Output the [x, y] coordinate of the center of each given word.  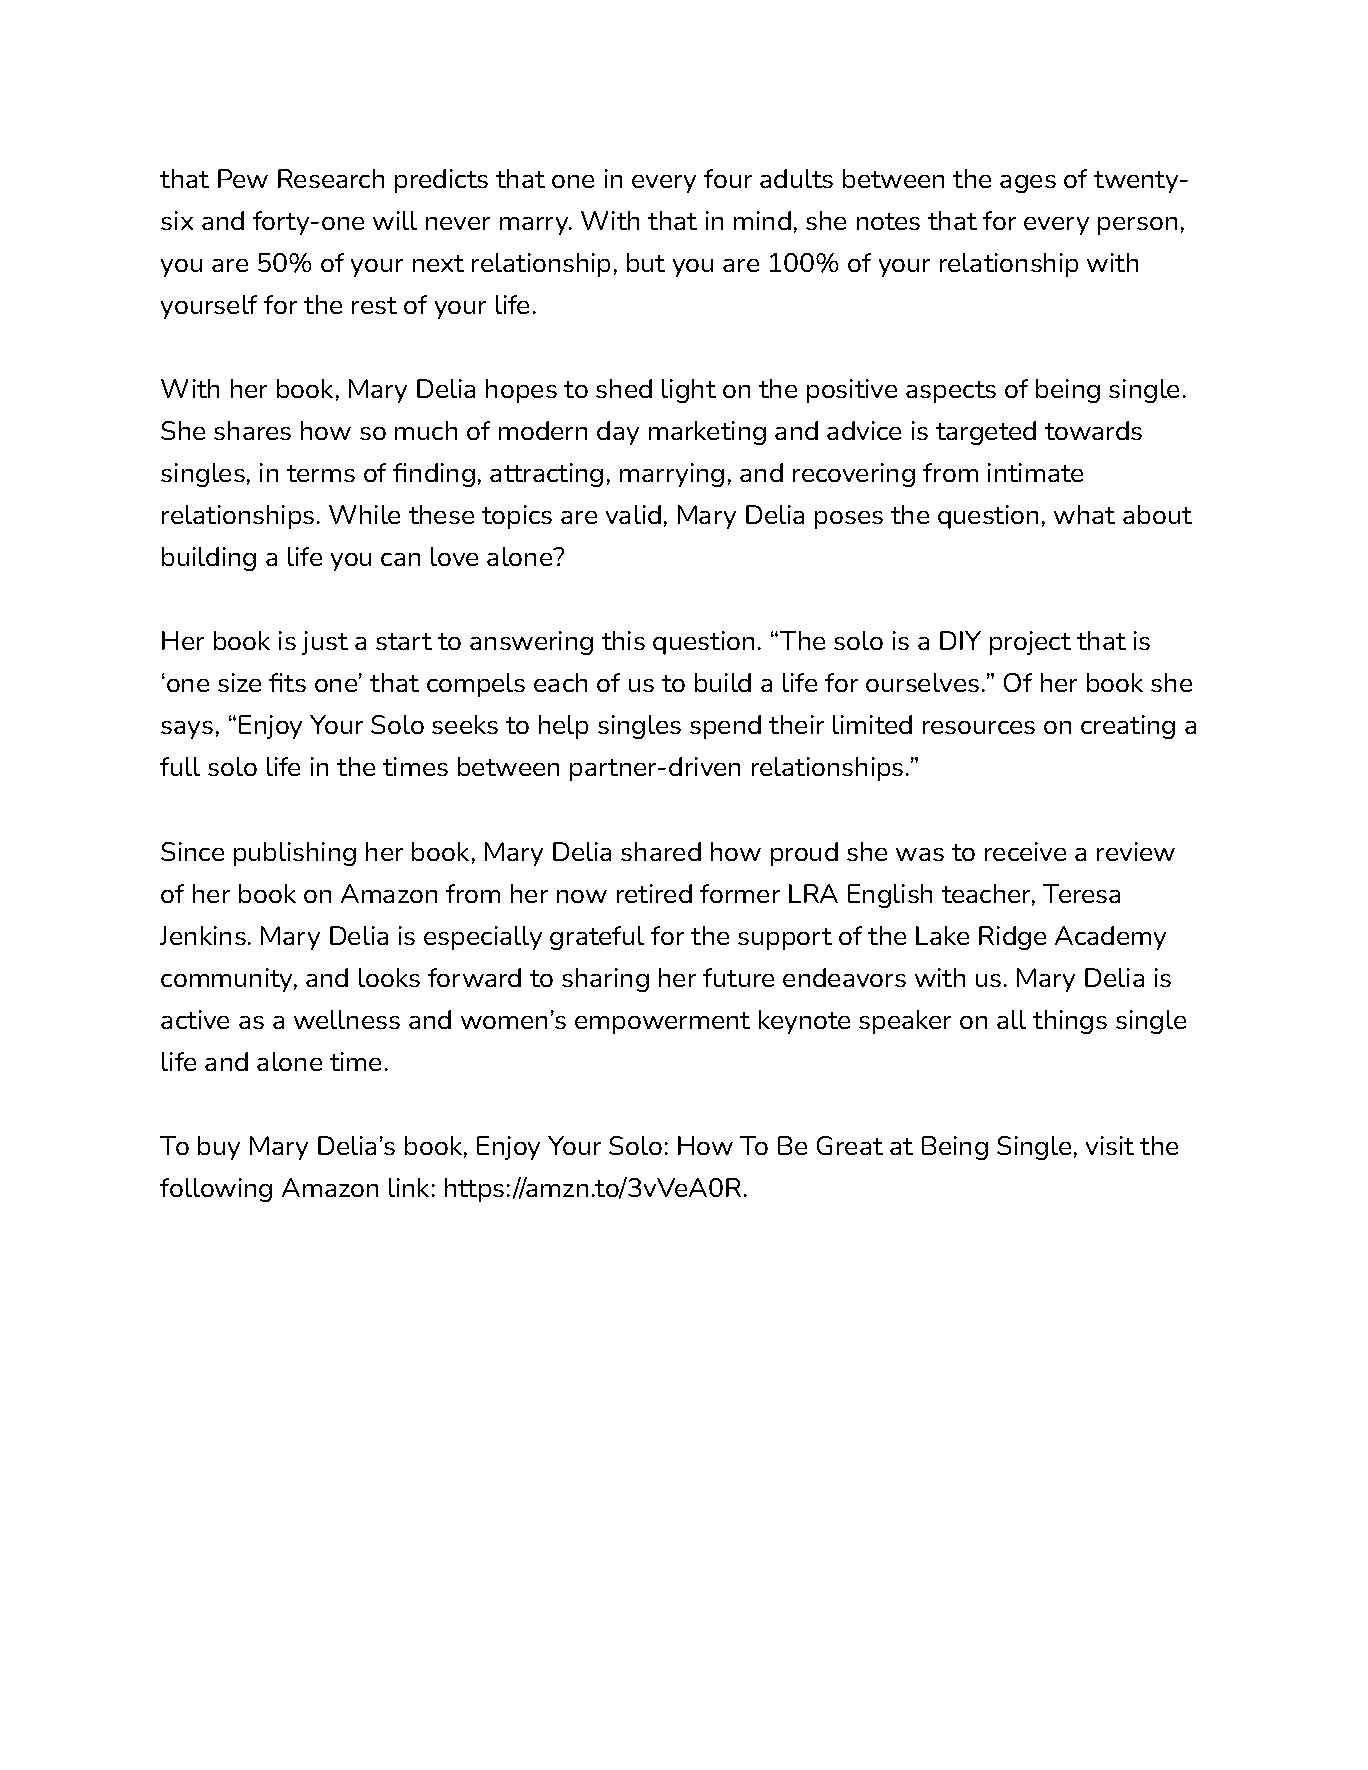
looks [389, 977]
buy [219, 1148]
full [180, 766]
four [728, 178]
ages [1028, 184]
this [623, 640]
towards [1093, 430]
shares [252, 430]
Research [331, 178]
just [325, 643]
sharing [605, 980]
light [689, 391]
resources [979, 727]
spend [725, 727]
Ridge [1012, 938]
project [1030, 643]
